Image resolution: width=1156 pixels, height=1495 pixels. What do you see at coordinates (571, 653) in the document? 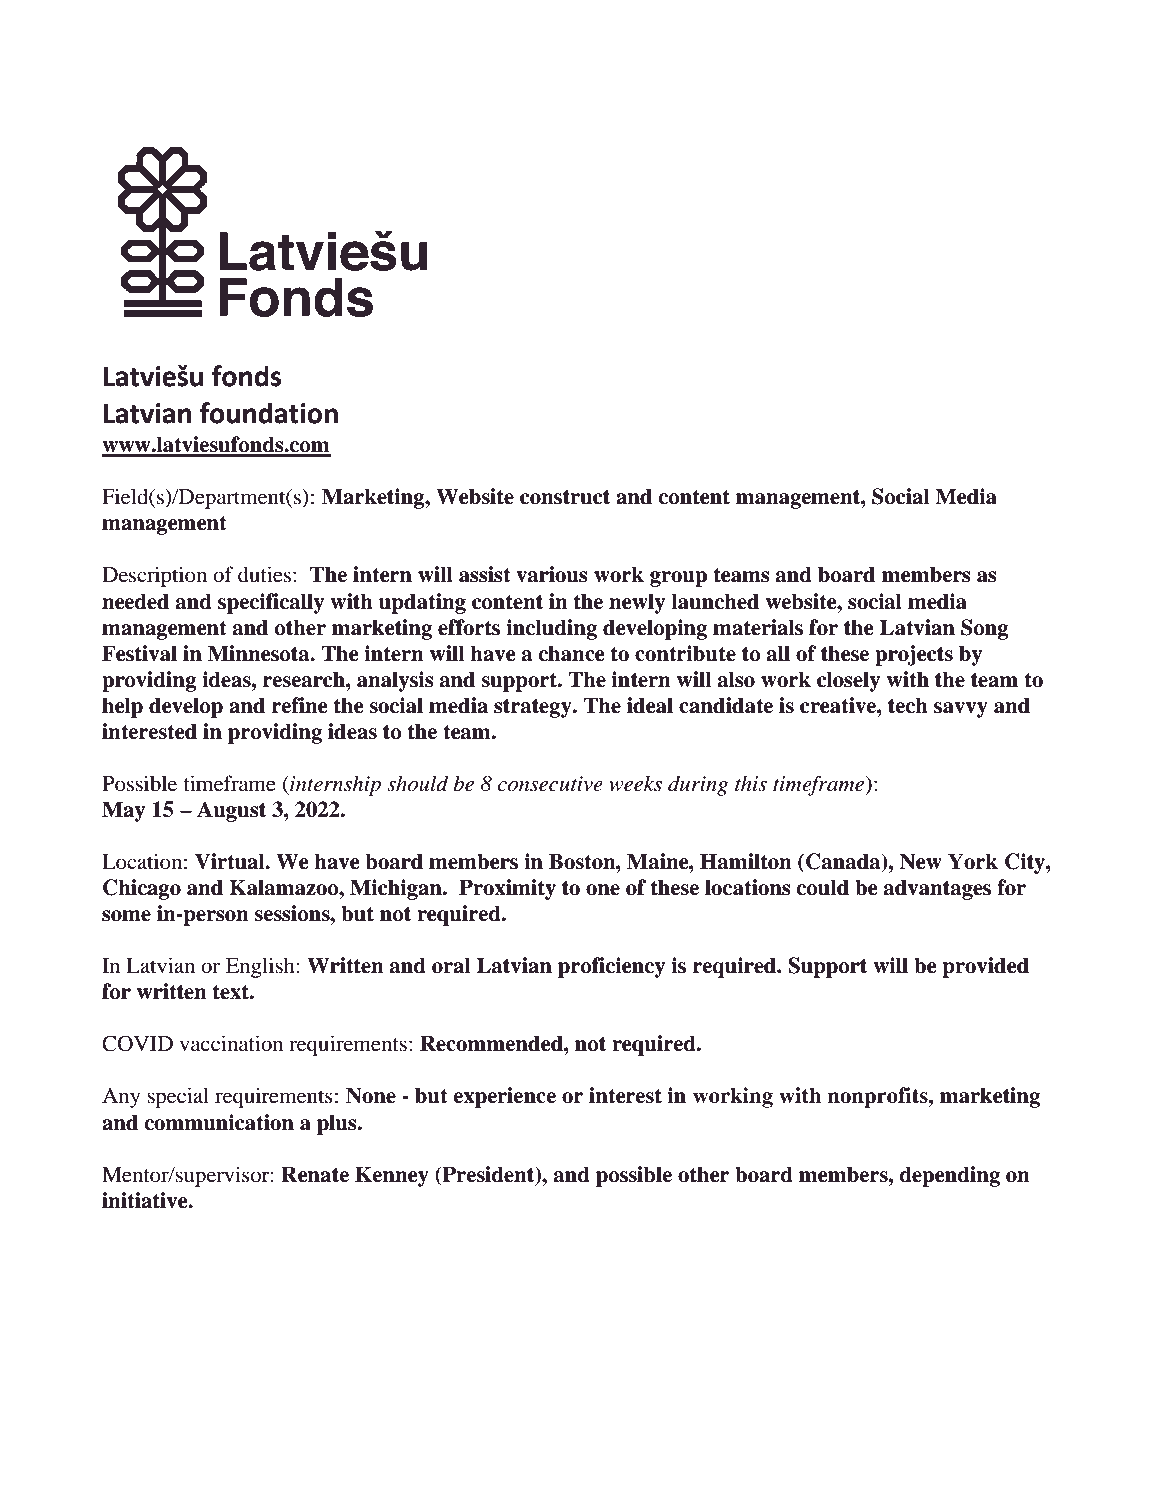
I see `chance` at bounding box center [571, 653].
